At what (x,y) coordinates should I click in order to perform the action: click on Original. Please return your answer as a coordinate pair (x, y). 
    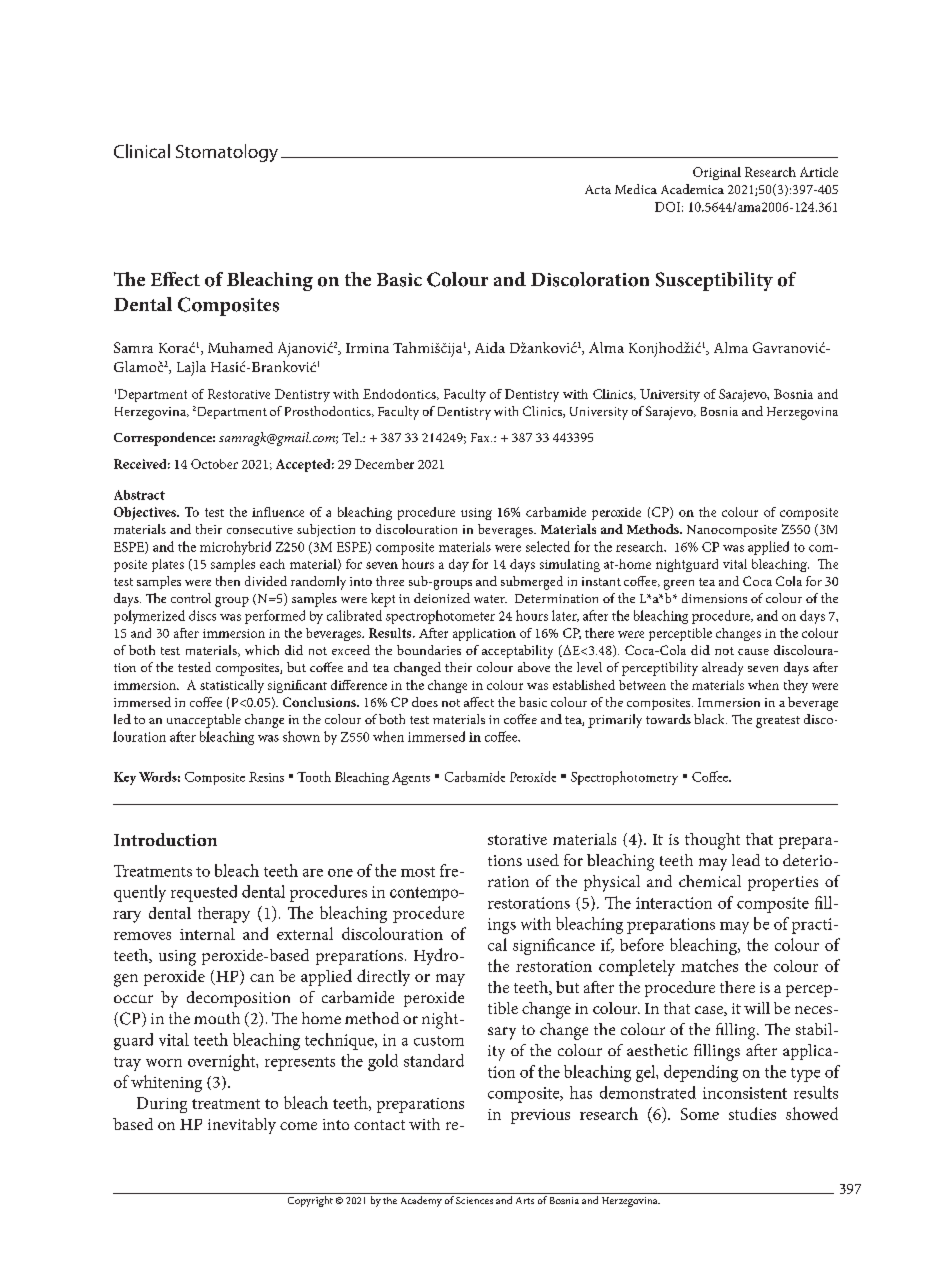
    Looking at the image, I should click on (717, 173).
